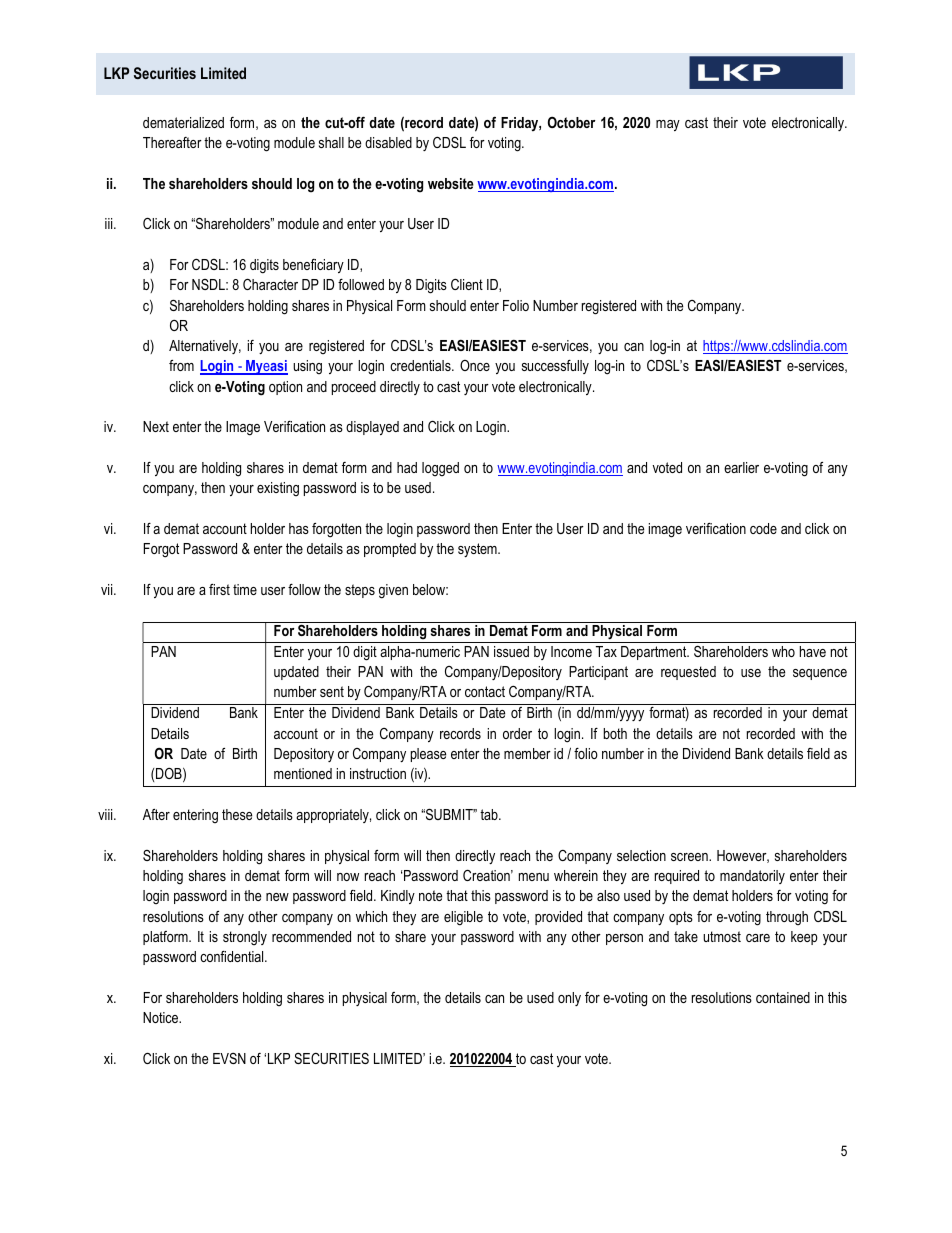 The image size is (952, 1233). I want to click on code, so click(763, 528).
